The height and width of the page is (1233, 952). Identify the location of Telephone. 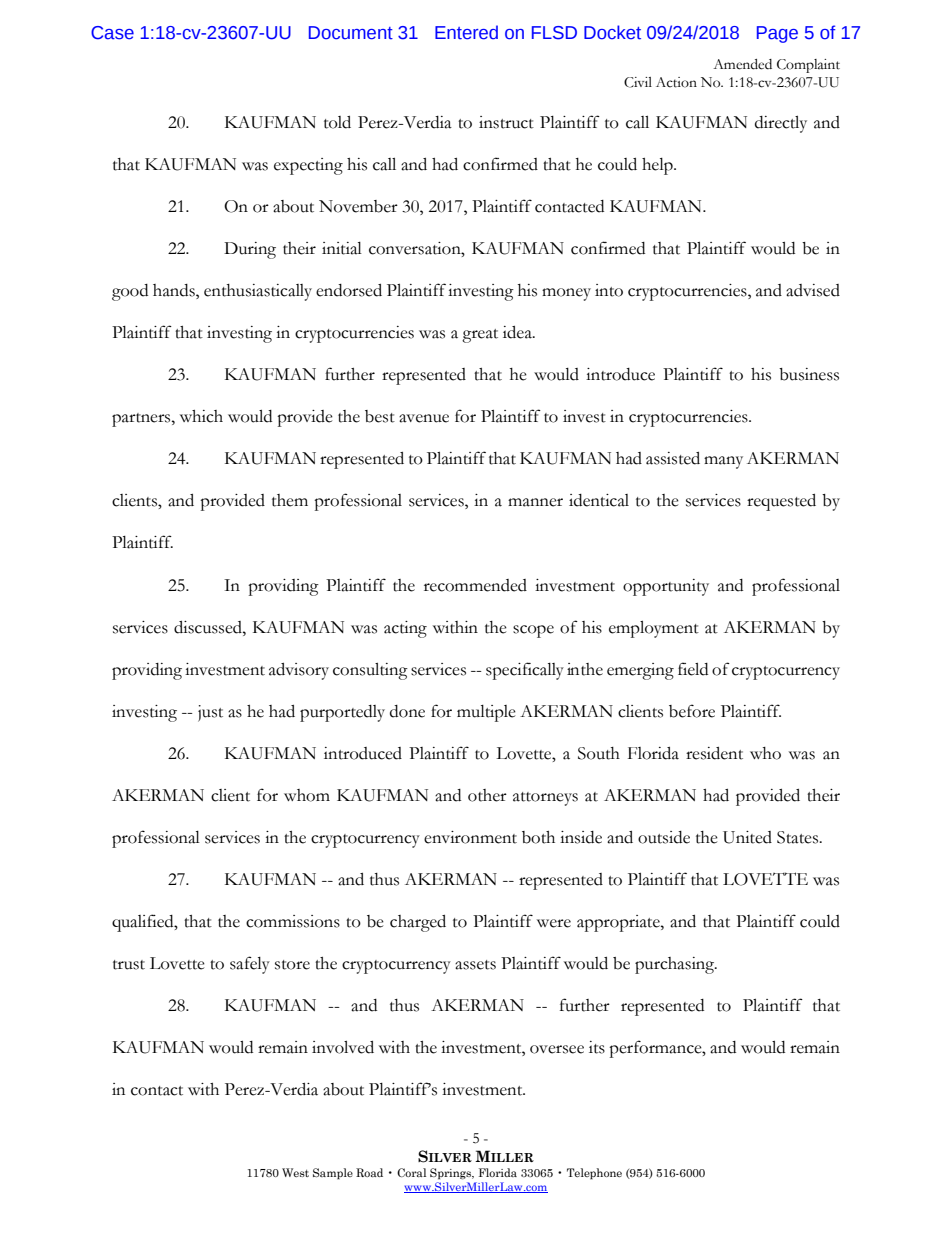
(594, 1174).
